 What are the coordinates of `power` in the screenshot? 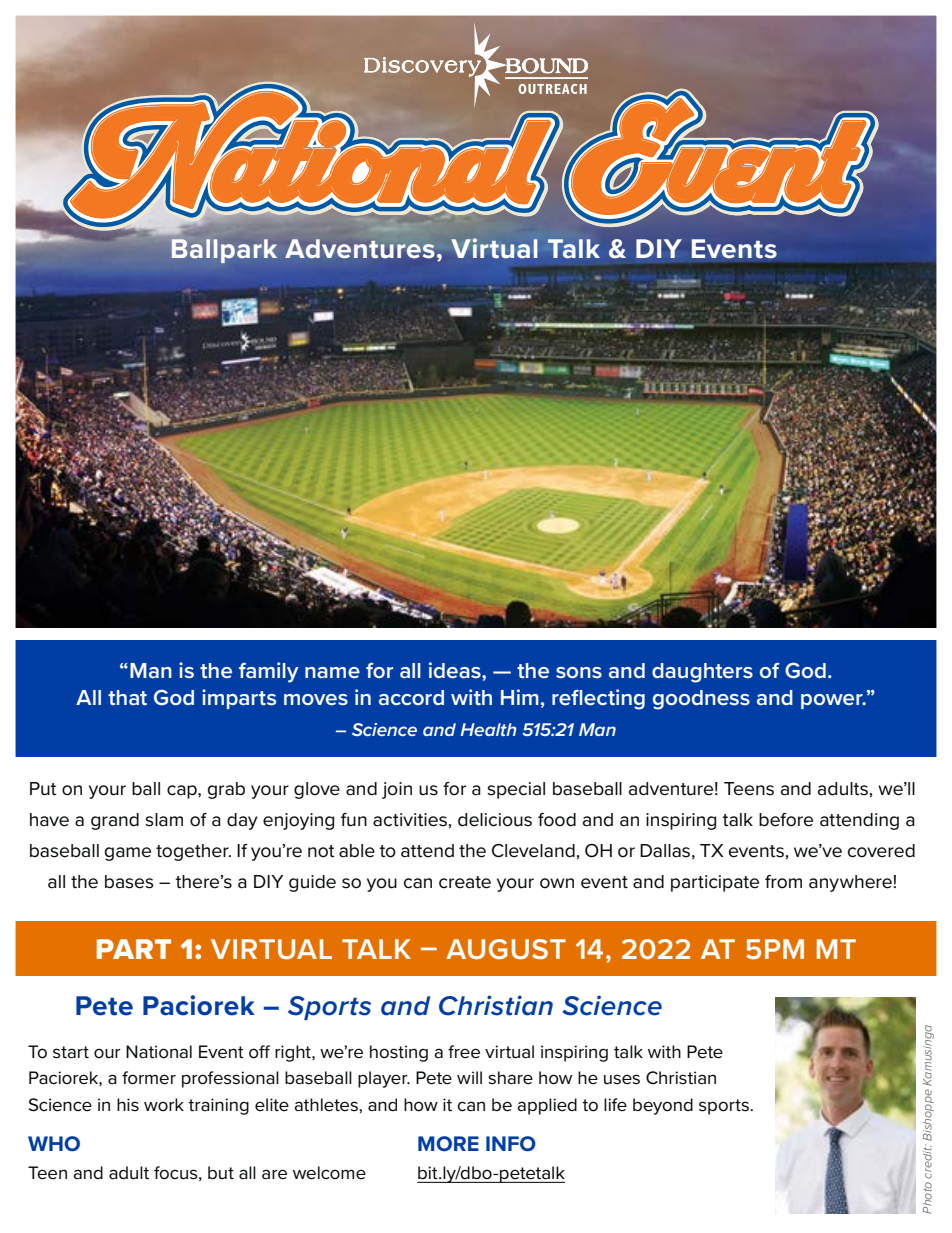 It's located at (833, 701).
